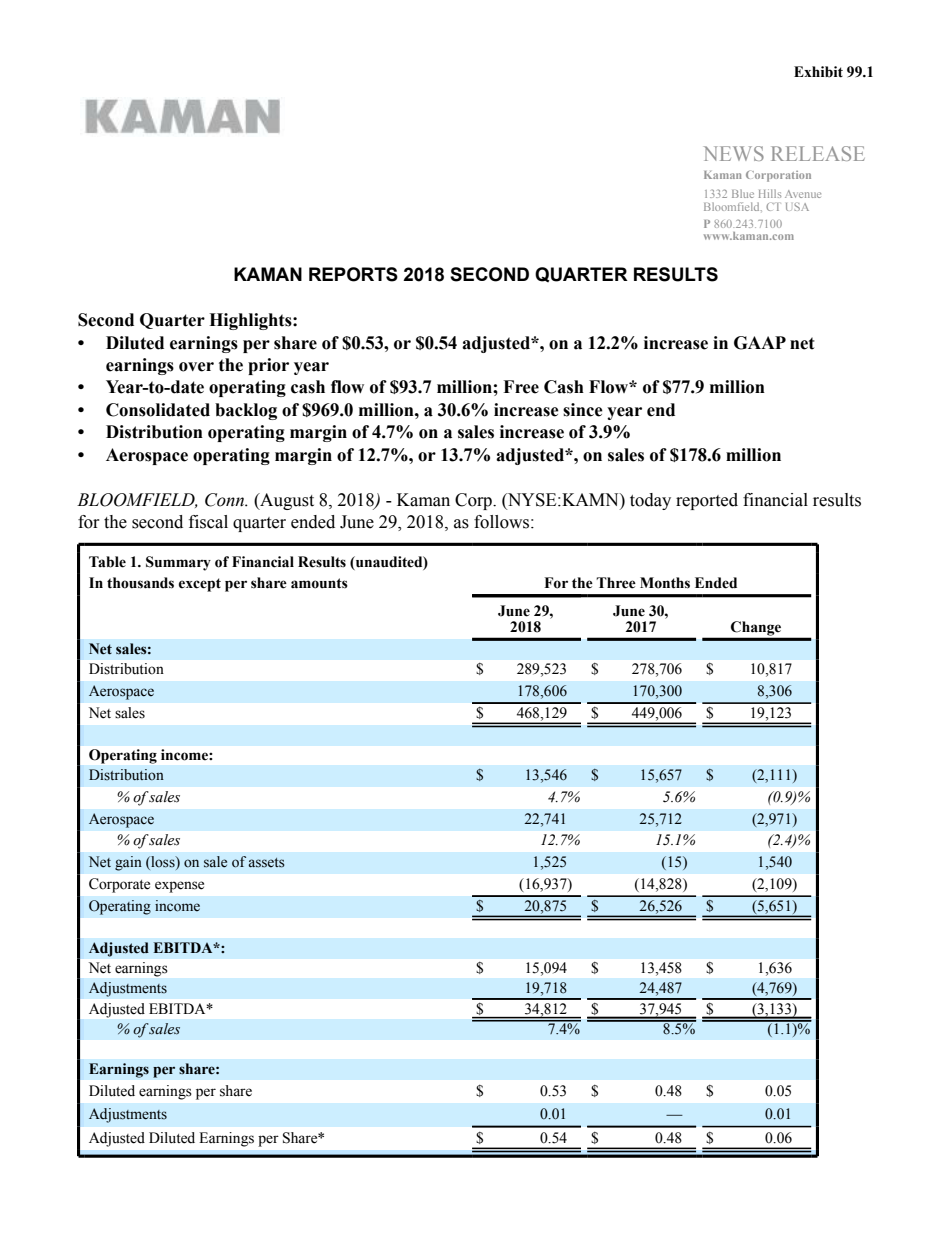  What do you see at coordinates (200, 585) in the screenshot?
I see `except` at bounding box center [200, 585].
